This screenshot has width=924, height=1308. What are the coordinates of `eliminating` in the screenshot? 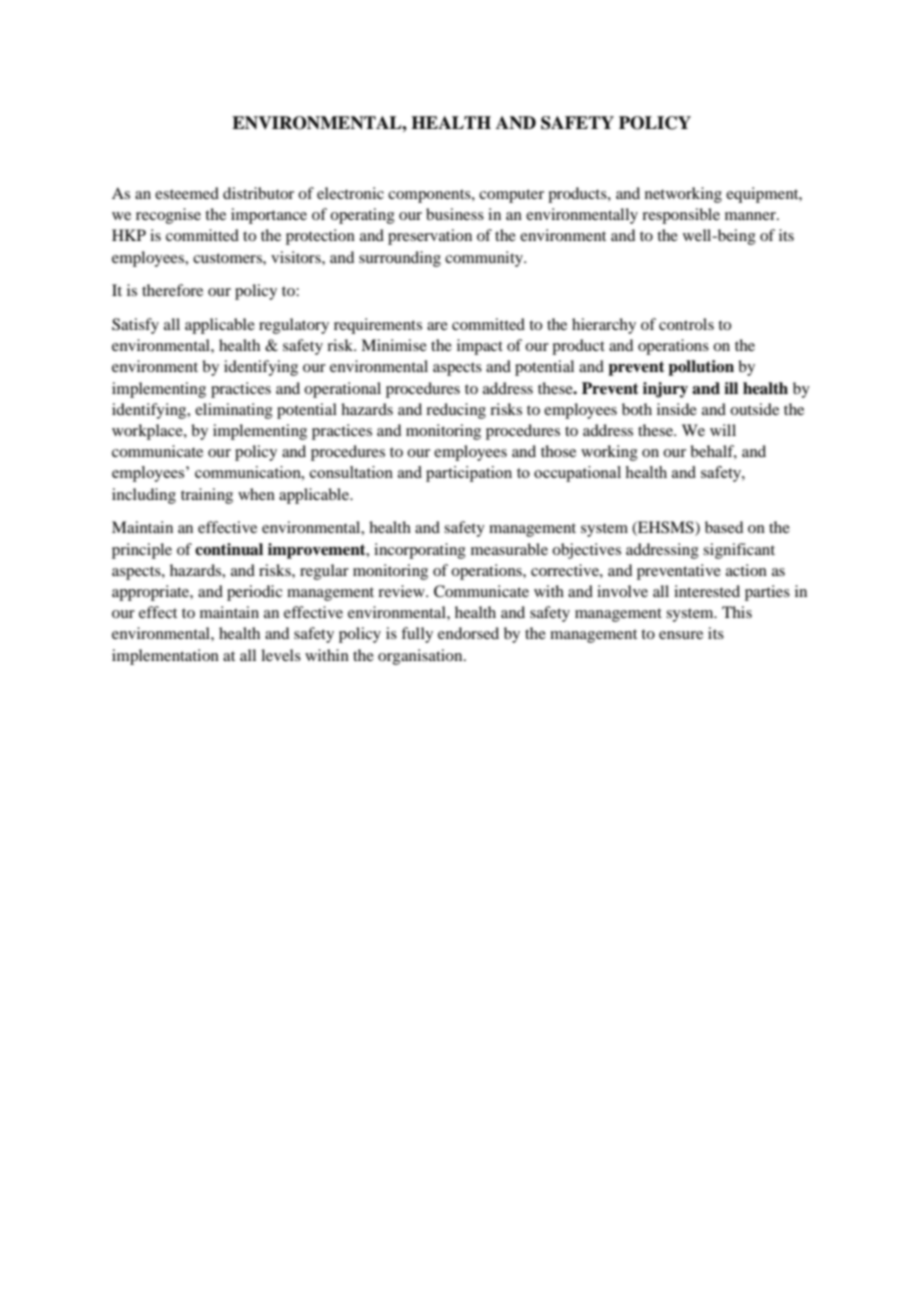 It's located at (234, 411).
